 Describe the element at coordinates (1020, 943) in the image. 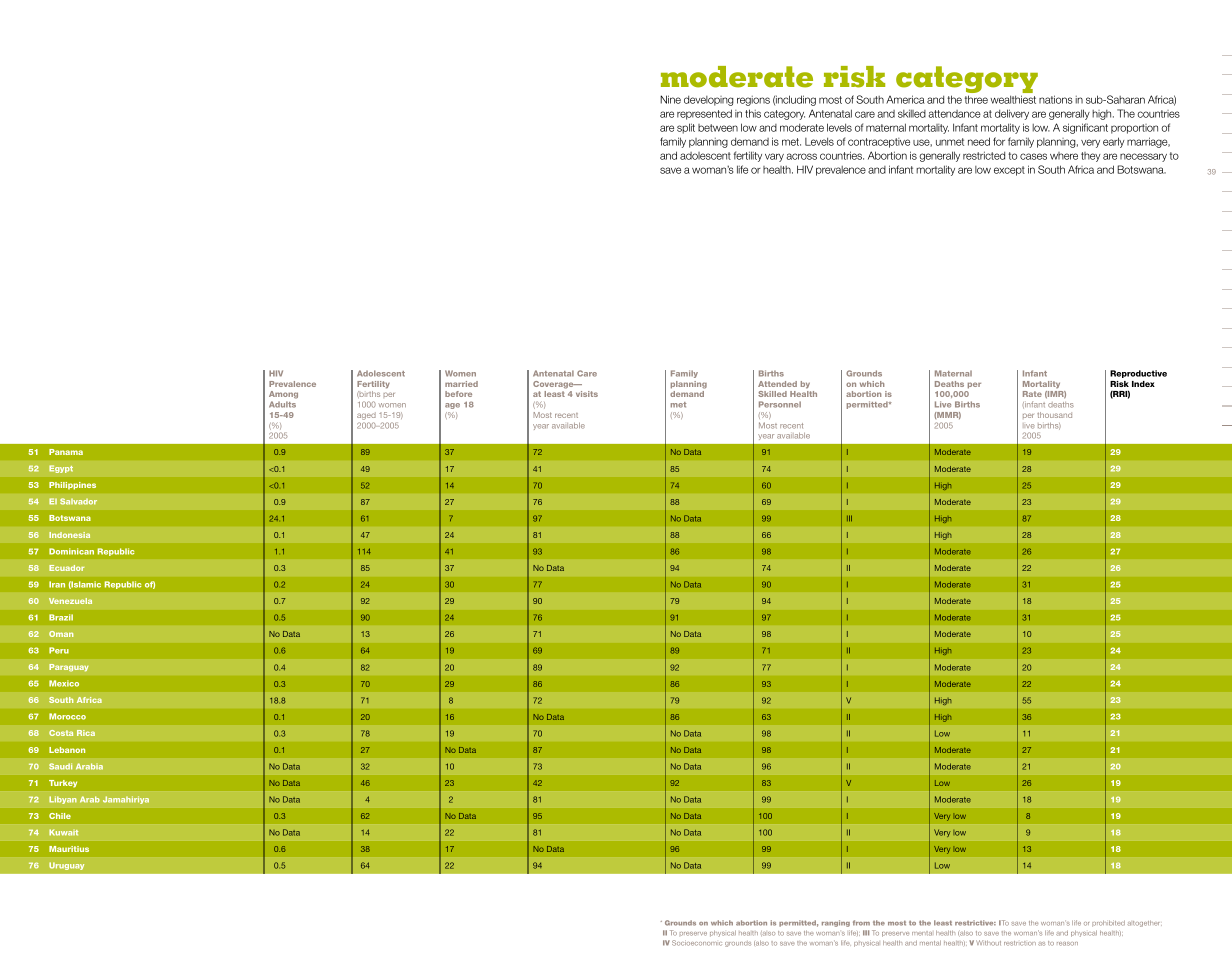

I see `restriction` at that location.
